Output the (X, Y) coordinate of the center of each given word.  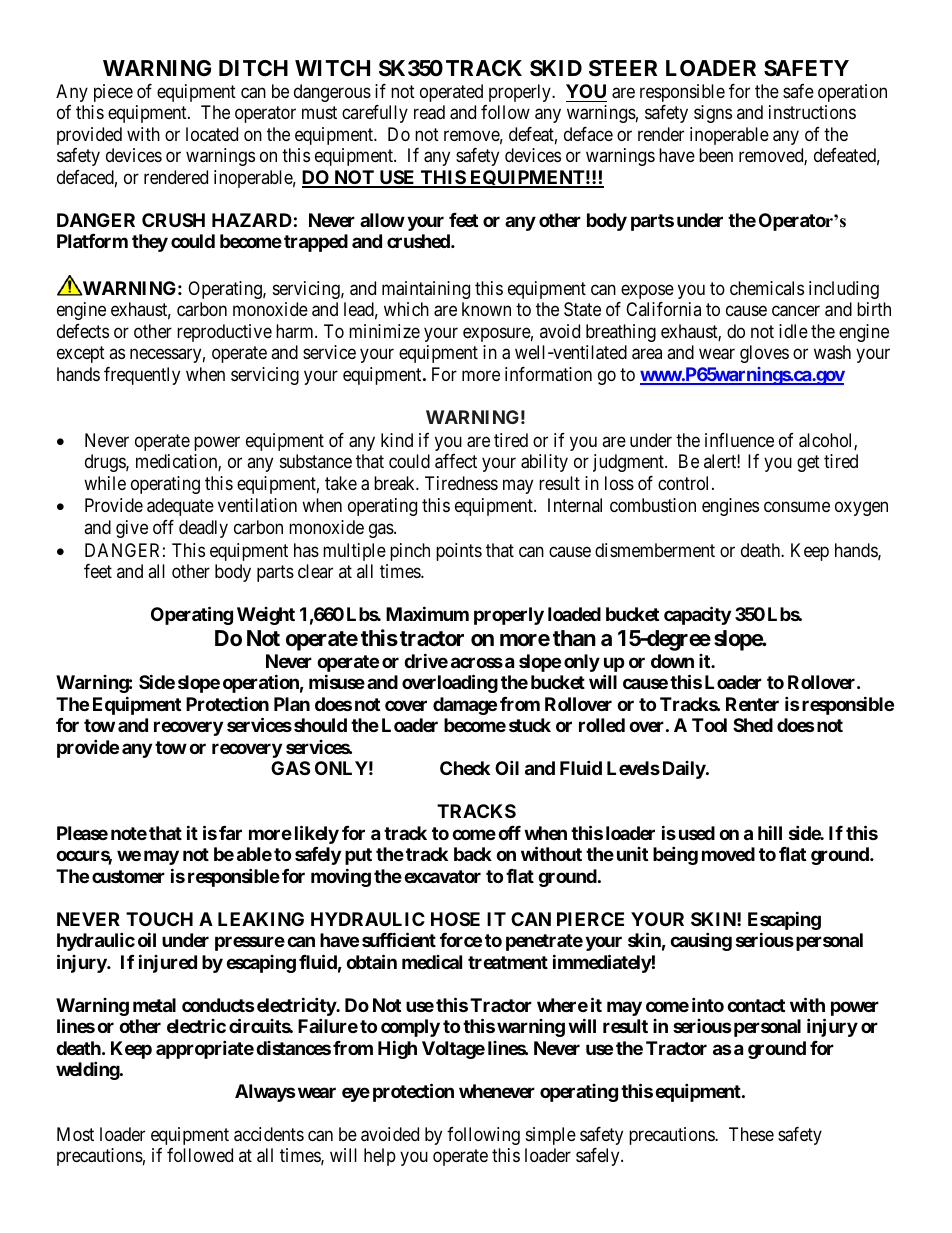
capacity (697, 615)
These (751, 1134)
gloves (764, 354)
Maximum (427, 613)
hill (770, 832)
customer (128, 876)
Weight (266, 616)
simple (551, 1136)
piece (113, 93)
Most (75, 1134)
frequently (142, 376)
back (473, 854)
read (429, 112)
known (486, 309)
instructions (812, 112)
